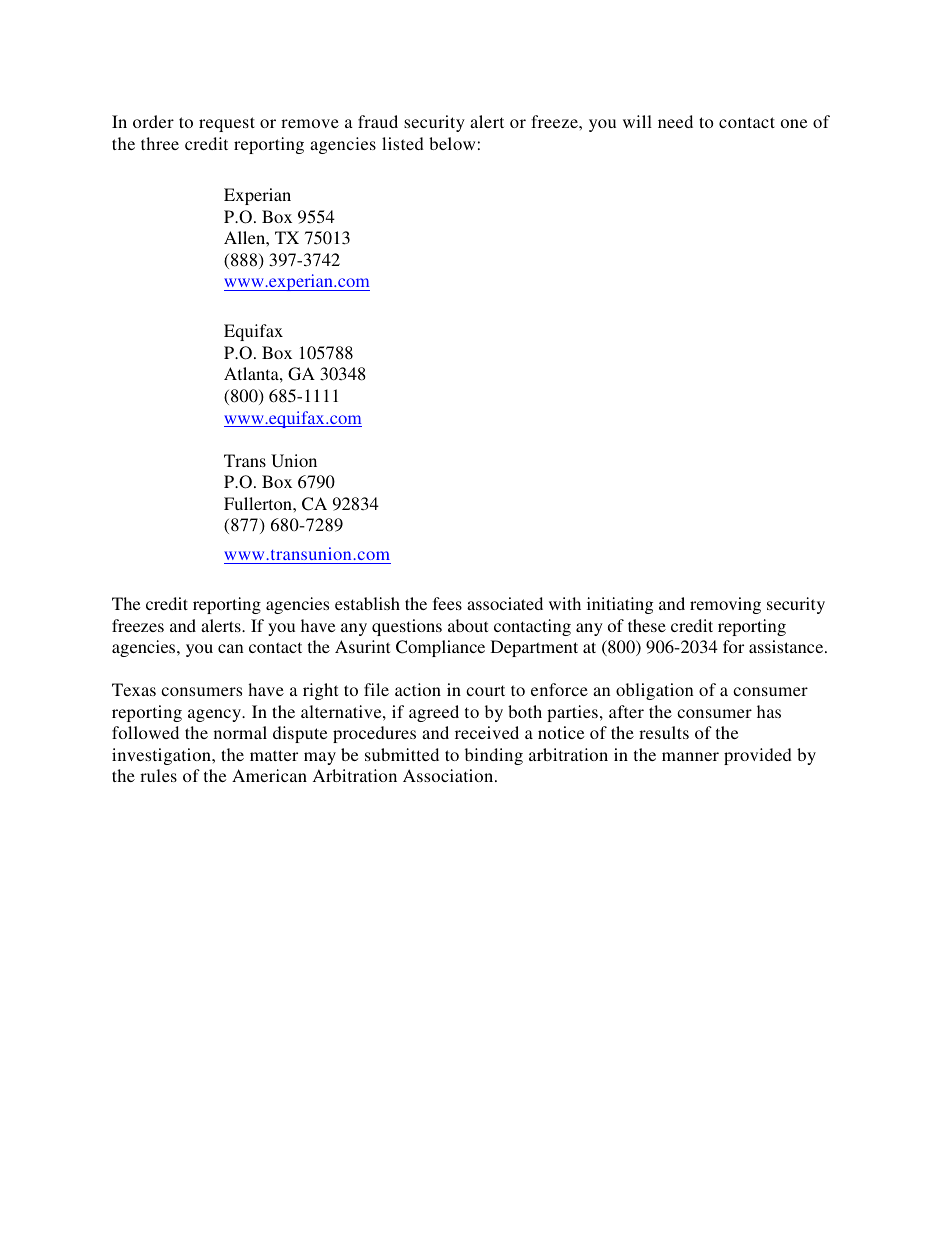 The height and width of the screenshot is (1233, 952). What do you see at coordinates (447, 603) in the screenshot?
I see `fees` at bounding box center [447, 603].
